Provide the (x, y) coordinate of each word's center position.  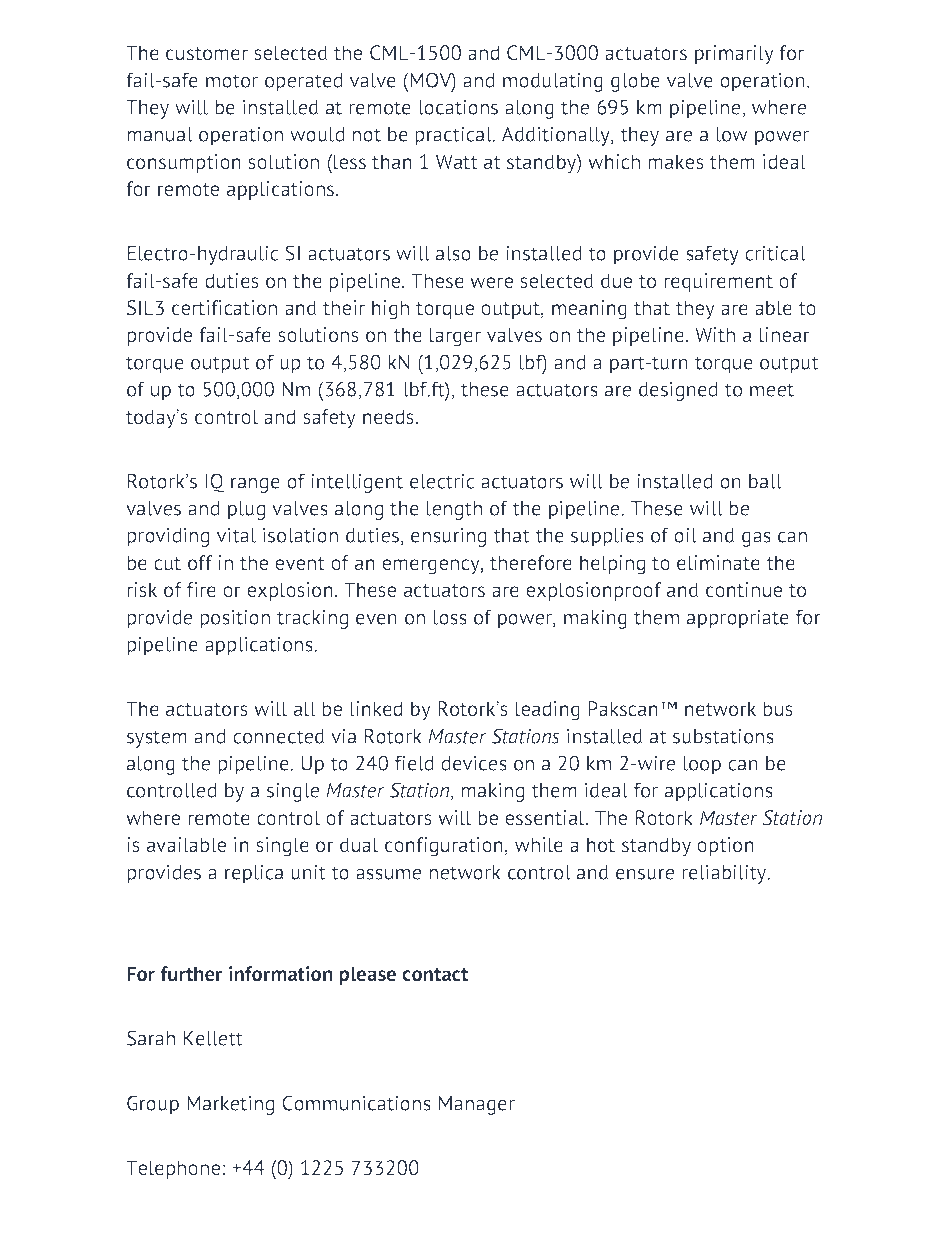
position (235, 619)
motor (232, 81)
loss (450, 617)
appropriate (738, 619)
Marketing (230, 1105)
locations (458, 107)
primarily (734, 55)
